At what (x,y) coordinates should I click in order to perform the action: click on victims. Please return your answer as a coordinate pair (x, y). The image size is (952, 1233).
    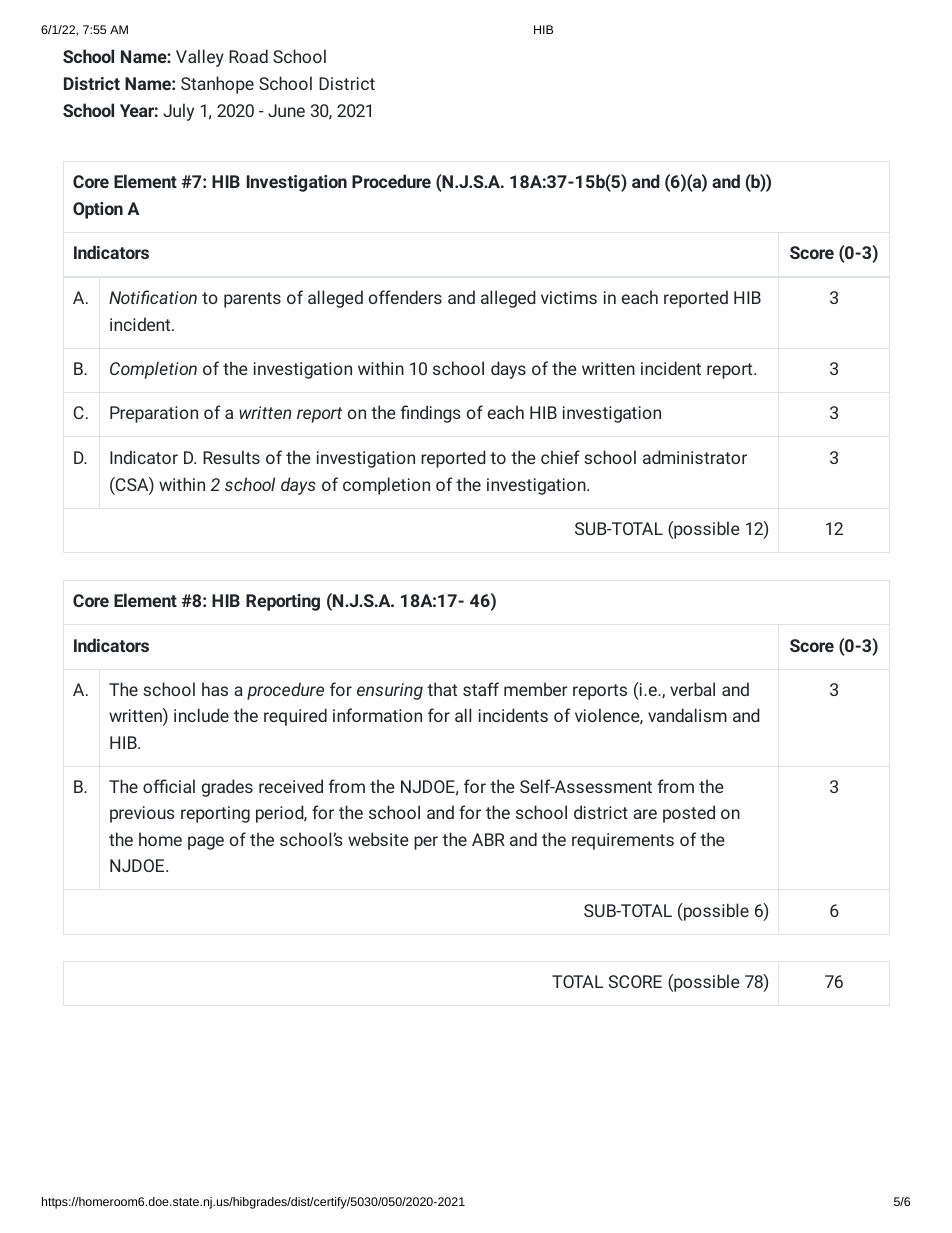
    Looking at the image, I should click on (569, 297).
